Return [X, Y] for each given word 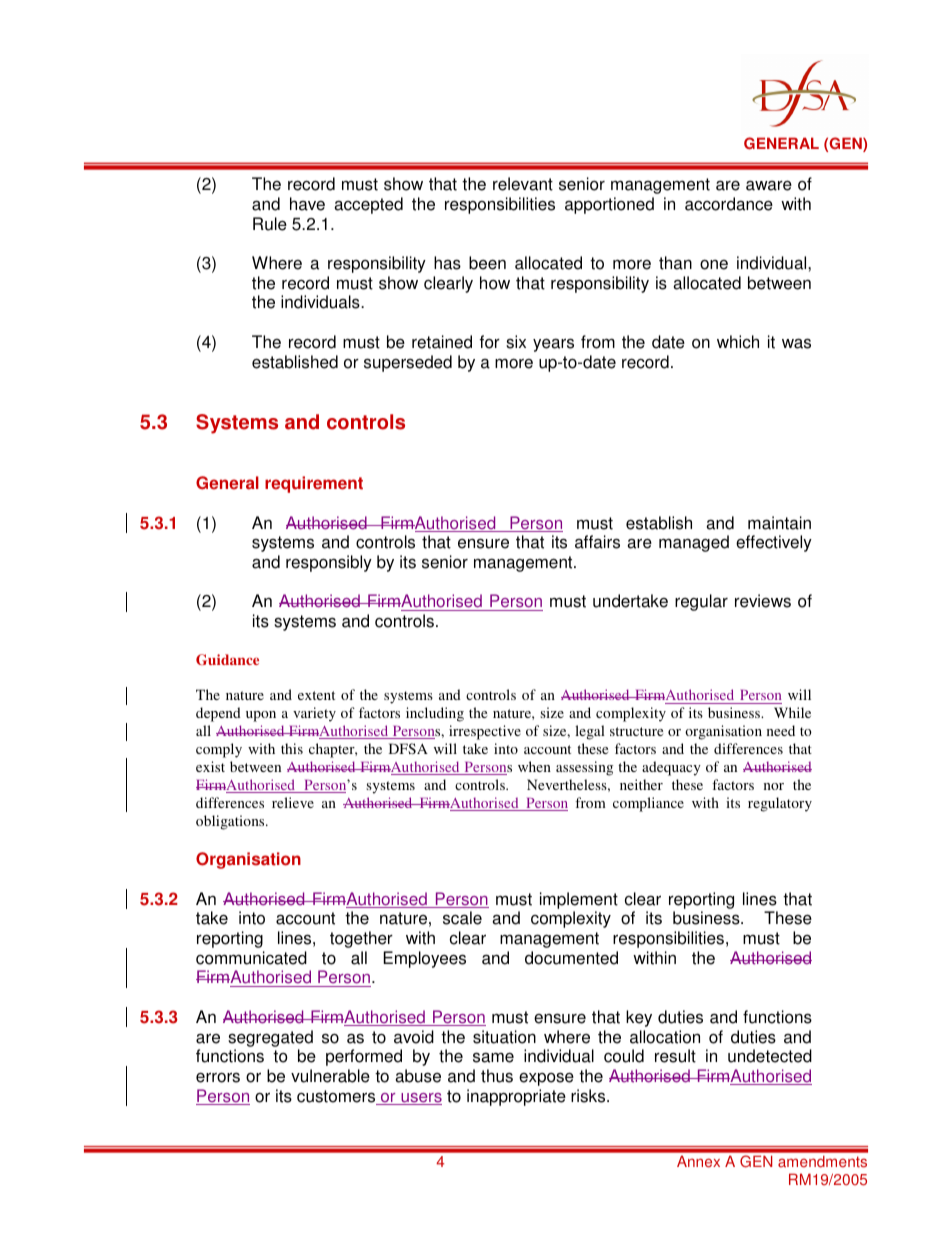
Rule [270, 224]
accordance [729, 204]
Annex [698, 1161]
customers [337, 1097]
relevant [523, 184]
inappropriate [516, 1097]
